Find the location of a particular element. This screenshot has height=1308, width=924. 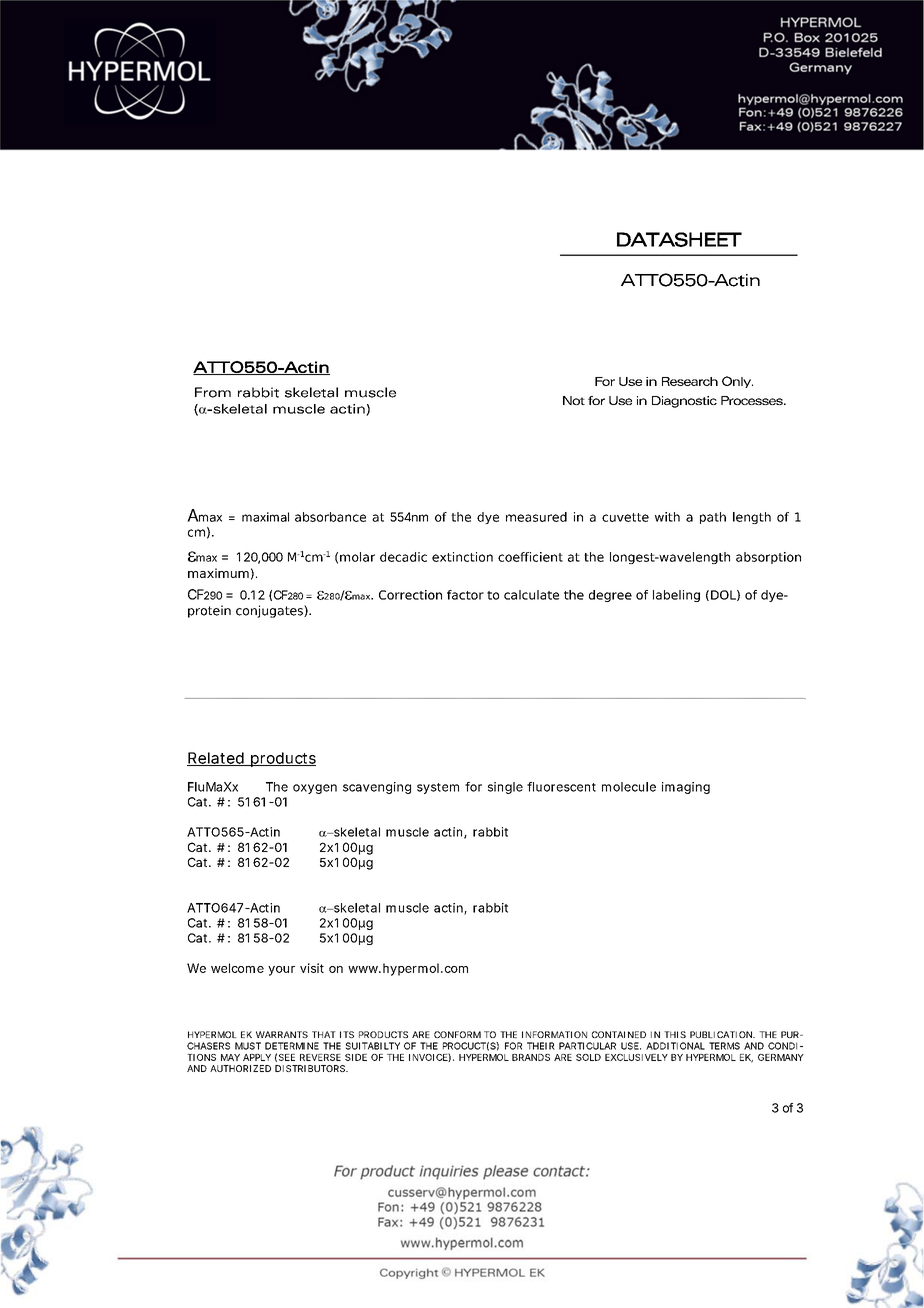

maximal is located at coordinates (265, 517).
